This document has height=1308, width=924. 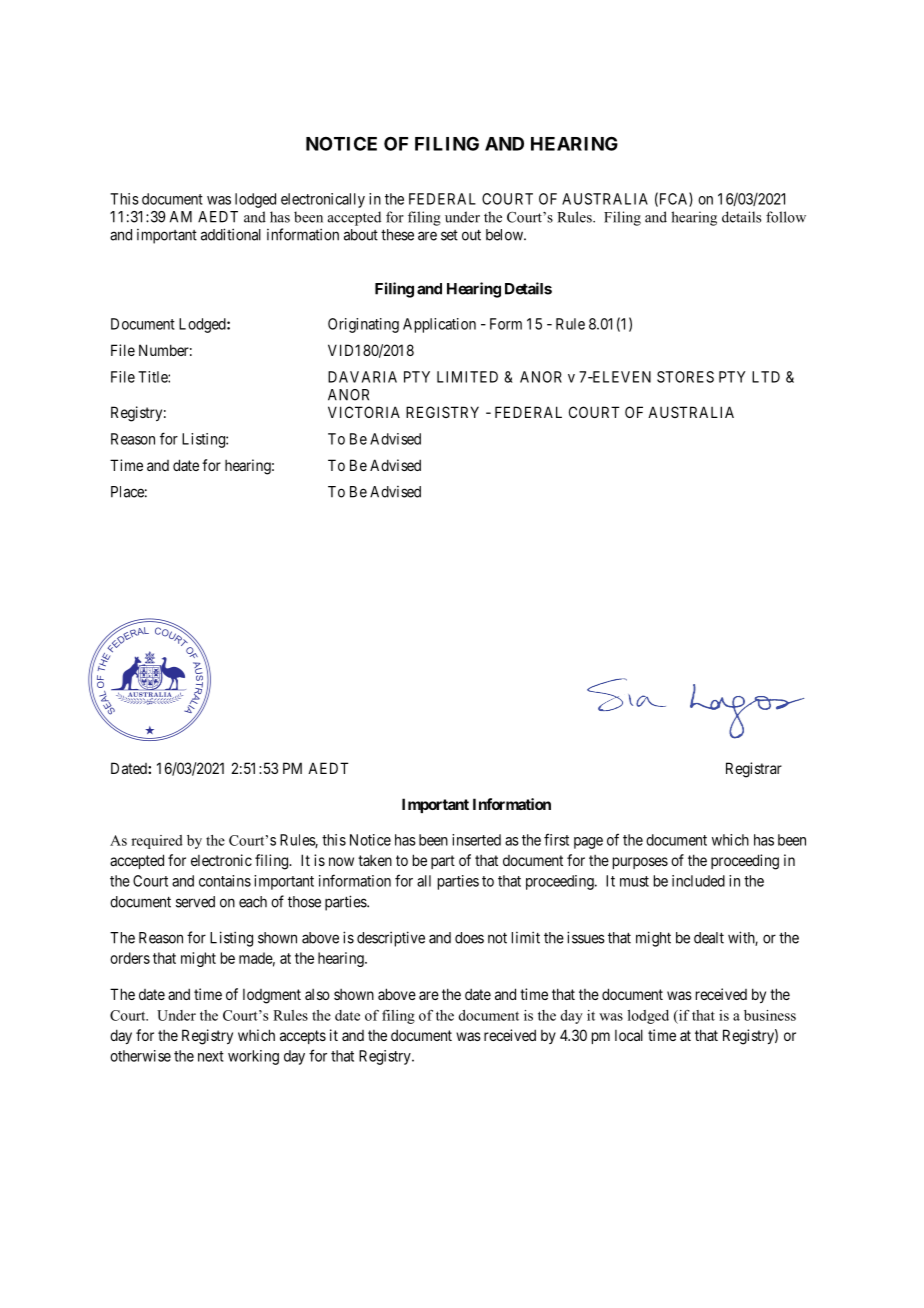 I want to click on taken, so click(x=375, y=860).
